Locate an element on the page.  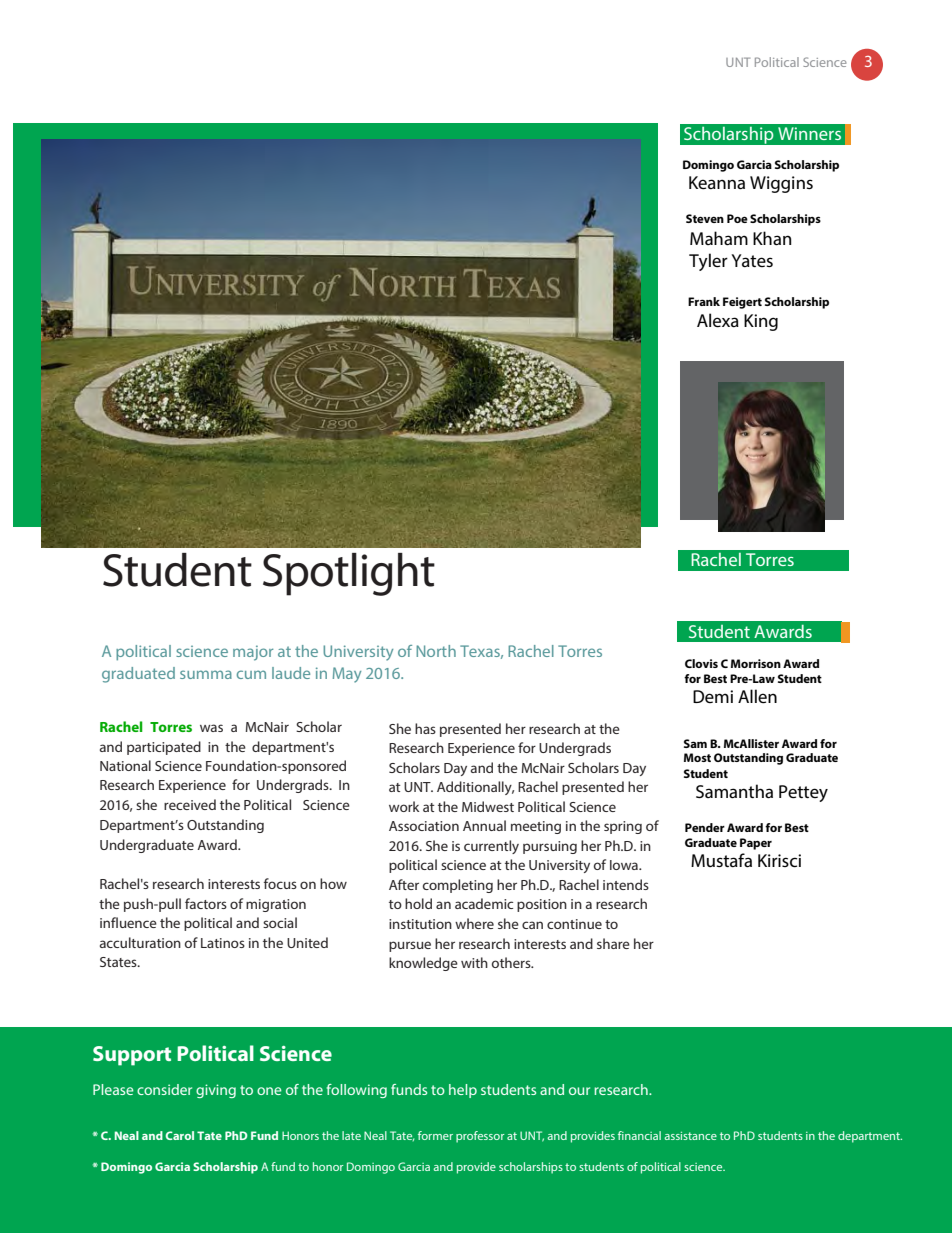
Steven is located at coordinates (705, 218).
